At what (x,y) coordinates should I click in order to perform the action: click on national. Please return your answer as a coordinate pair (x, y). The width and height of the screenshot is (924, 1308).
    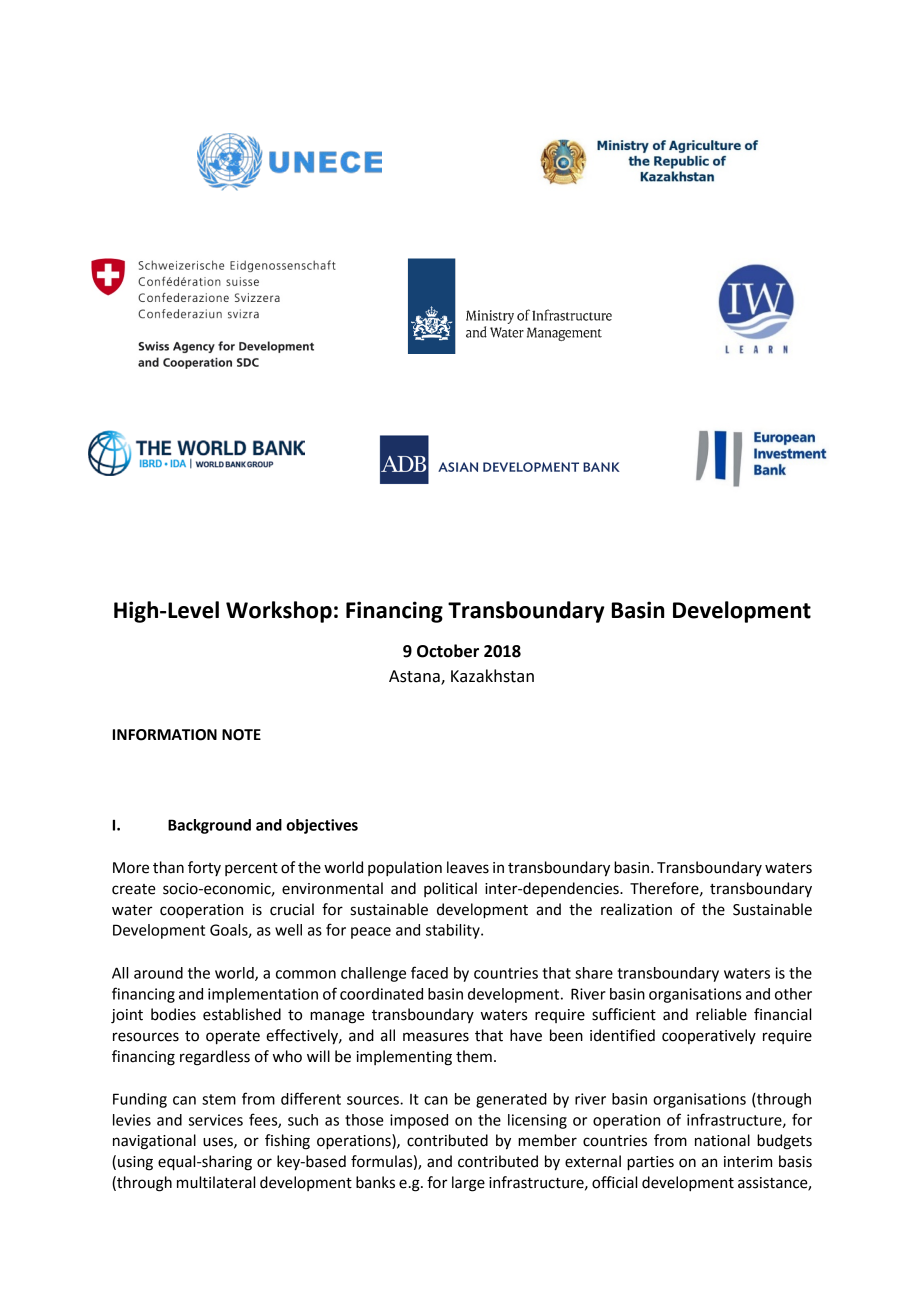
    Looking at the image, I should click on (722, 1140).
